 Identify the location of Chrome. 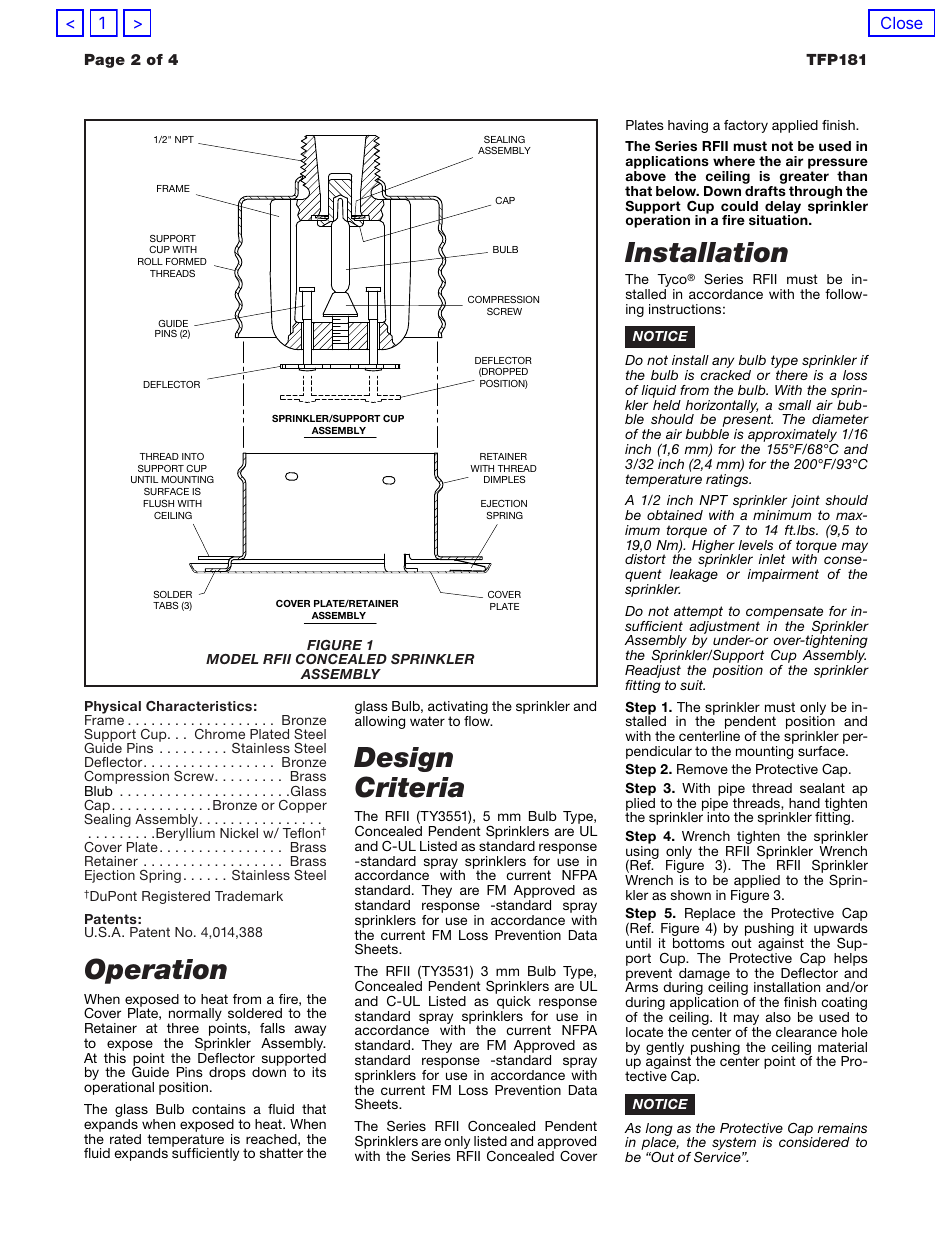
(220, 734).
